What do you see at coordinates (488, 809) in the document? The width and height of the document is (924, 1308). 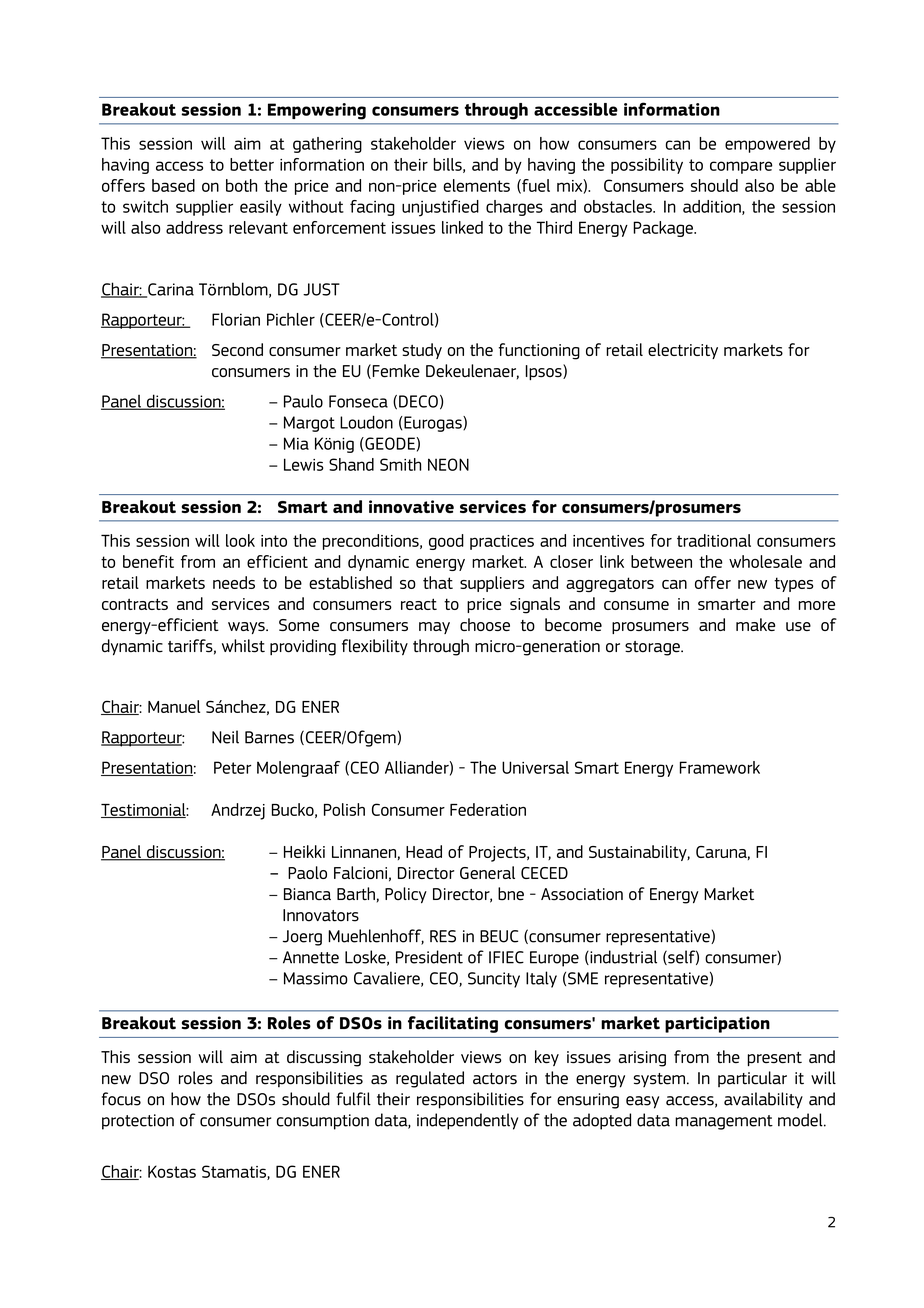 I see `Federation` at bounding box center [488, 809].
